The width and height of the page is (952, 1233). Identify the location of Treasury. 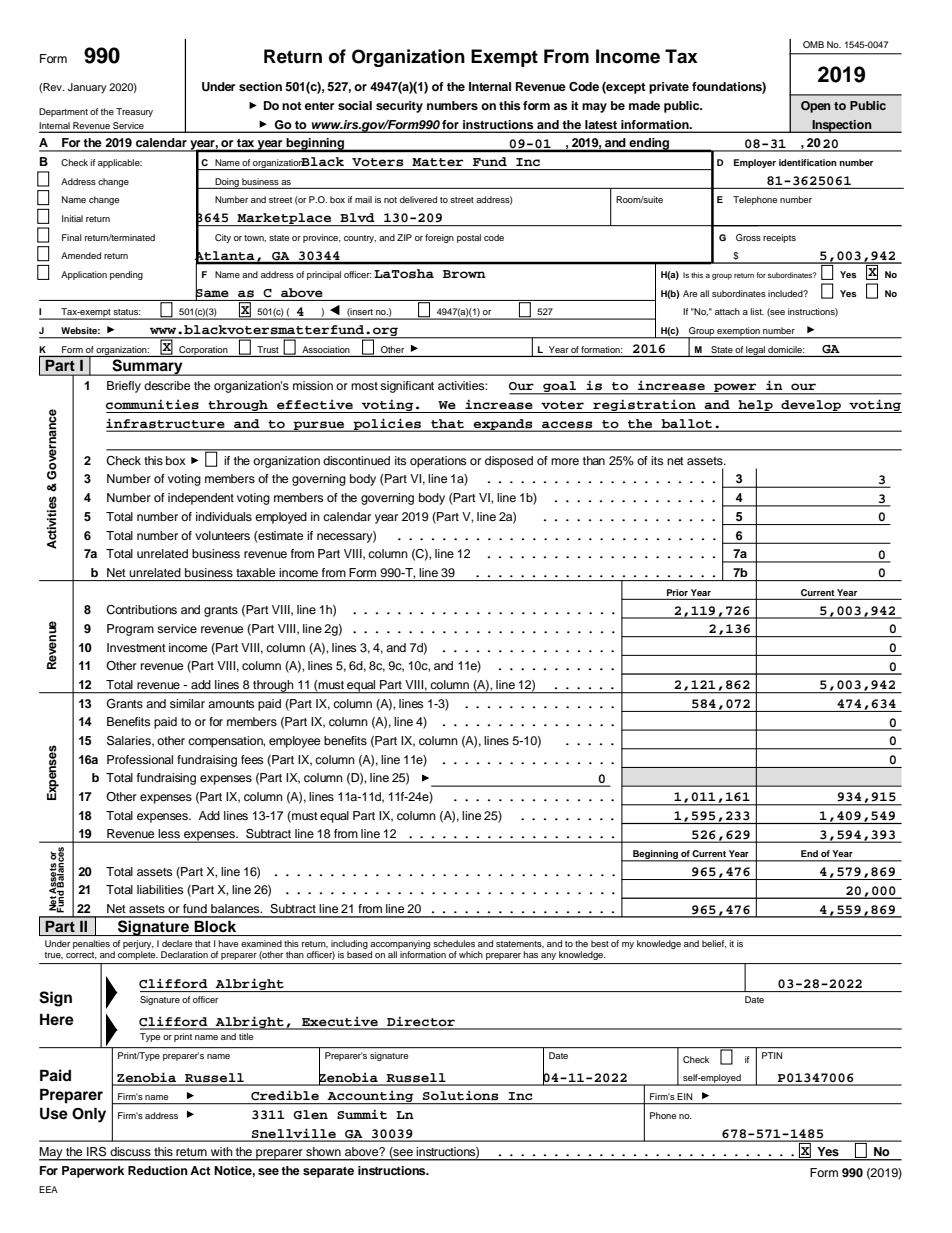
(134, 112).
